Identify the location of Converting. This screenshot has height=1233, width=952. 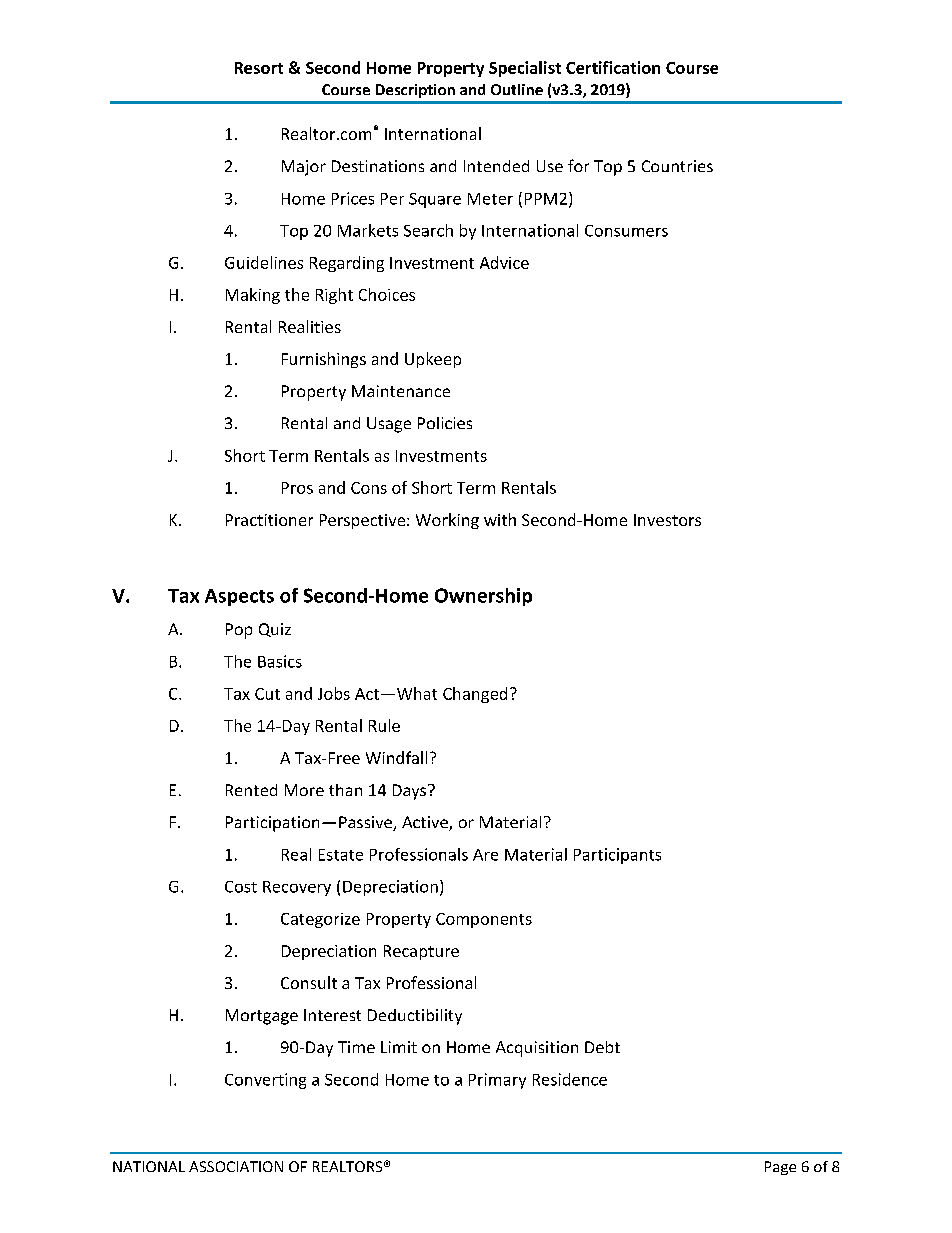
(265, 1081).
